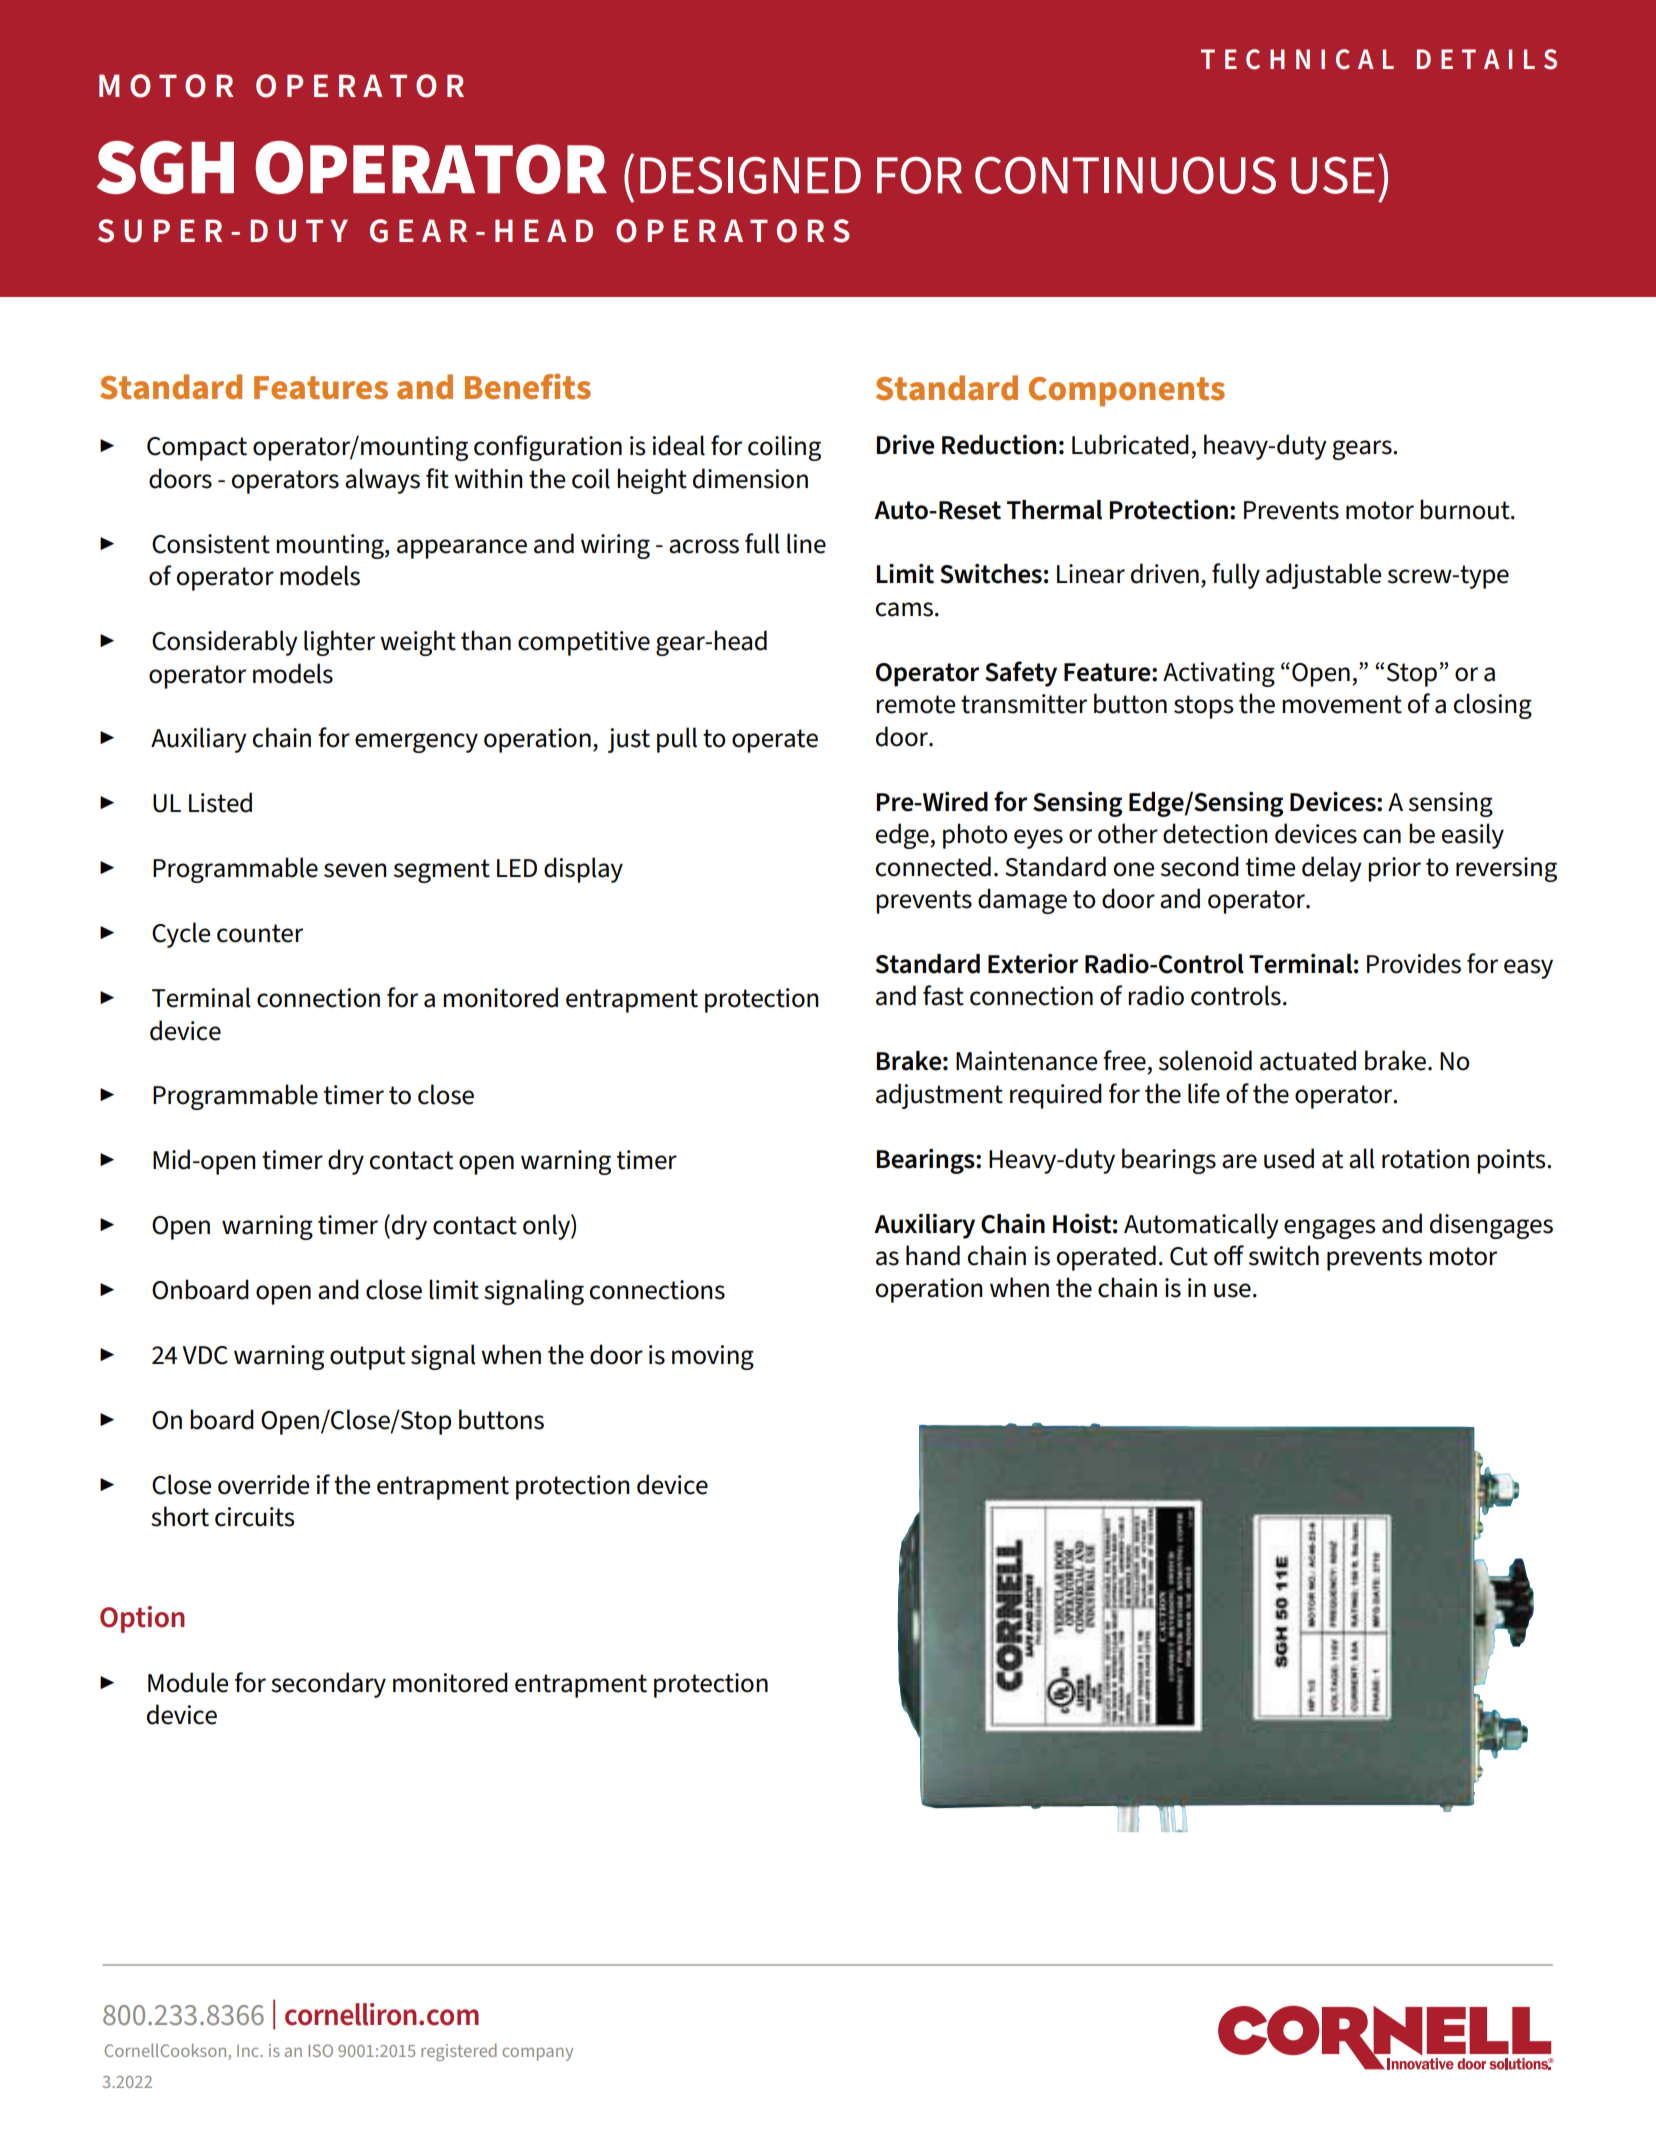  I want to click on registered, so click(459, 2052).
